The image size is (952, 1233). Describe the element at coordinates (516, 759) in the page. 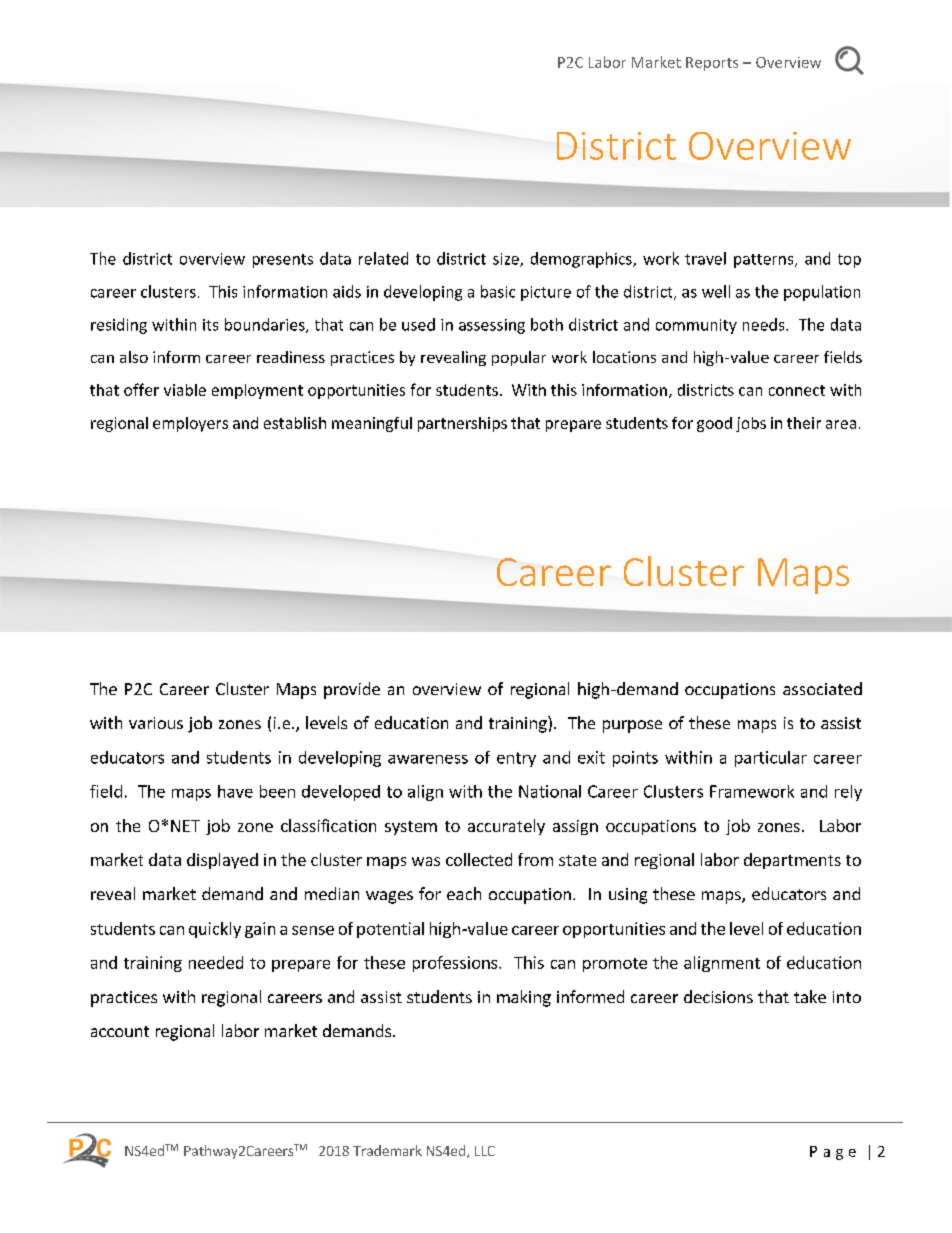

I see `entry` at that location.
